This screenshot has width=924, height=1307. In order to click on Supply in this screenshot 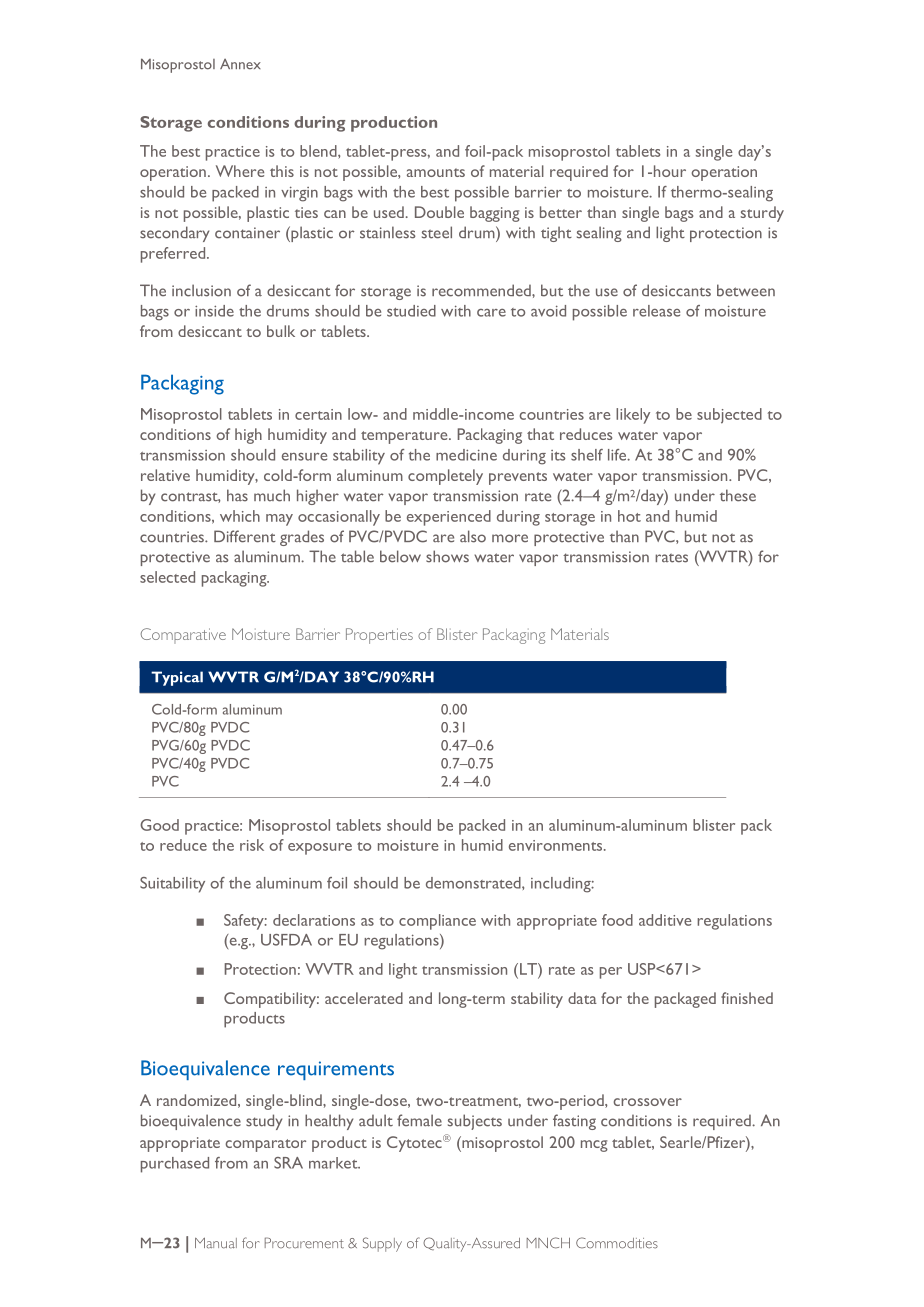, I will do `click(382, 1244)`.
